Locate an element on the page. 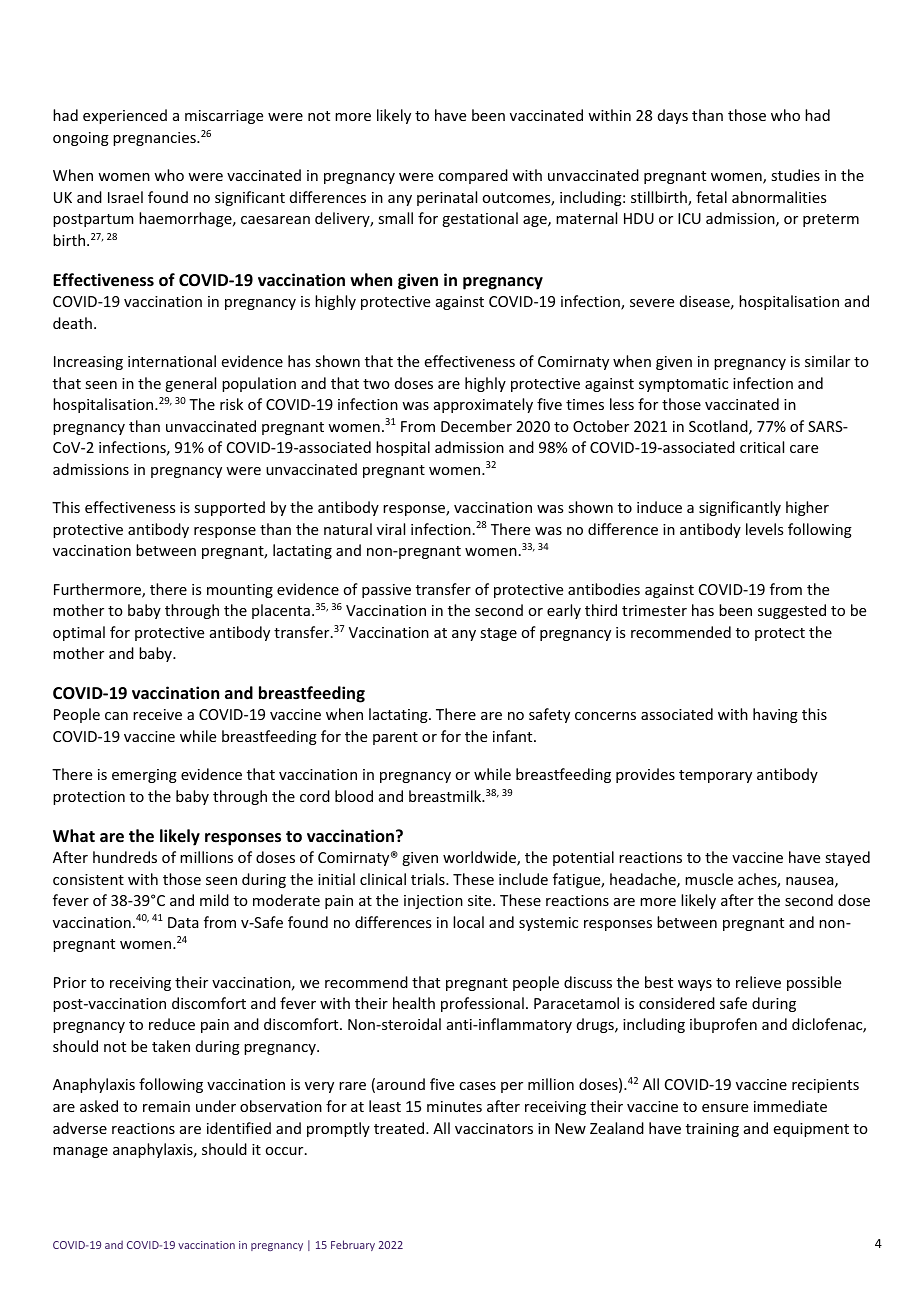 Image resolution: width=924 pixels, height=1308 pixels. levels is located at coordinates (764, 529).
